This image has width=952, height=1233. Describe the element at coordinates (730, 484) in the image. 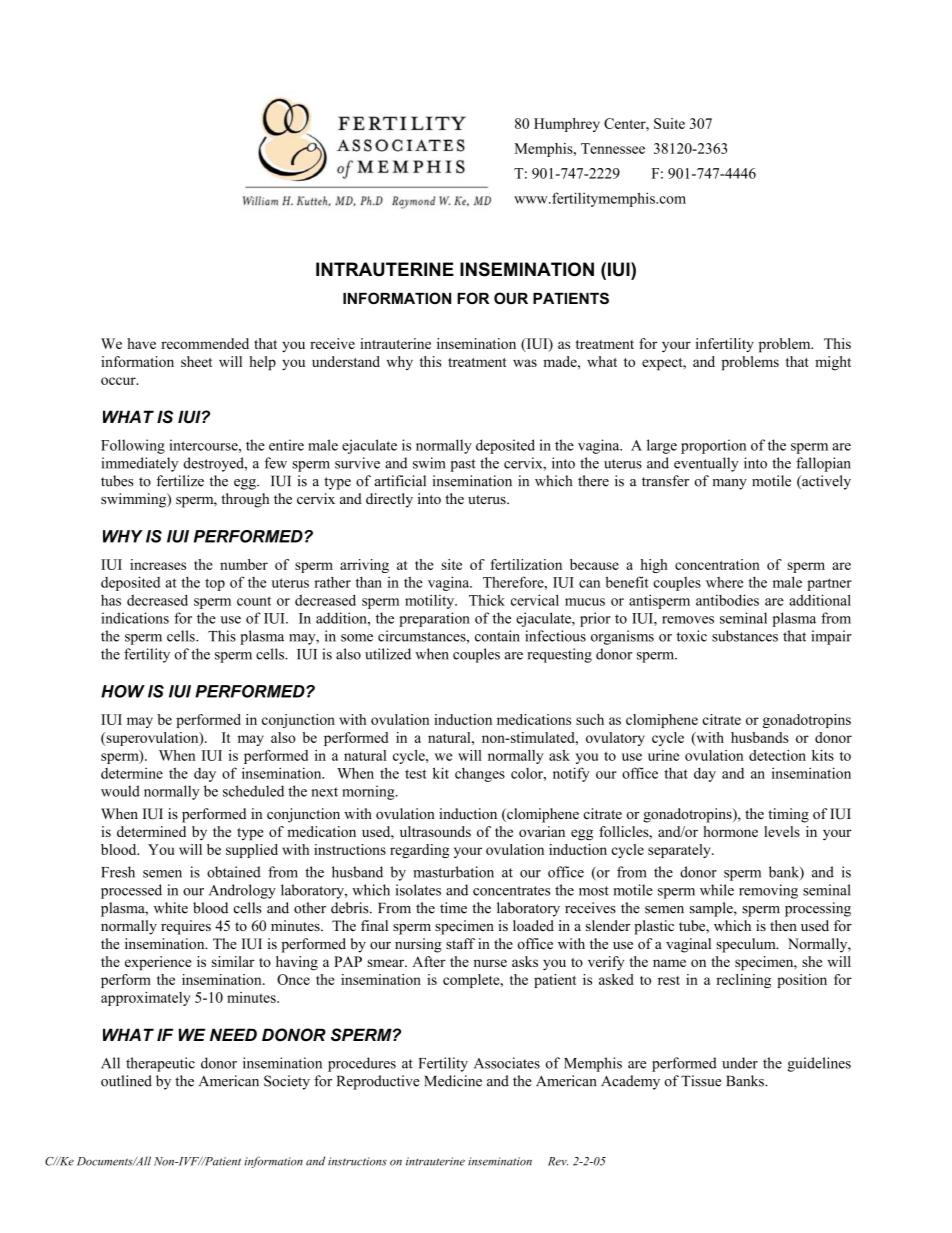

I see `many` at that location.
